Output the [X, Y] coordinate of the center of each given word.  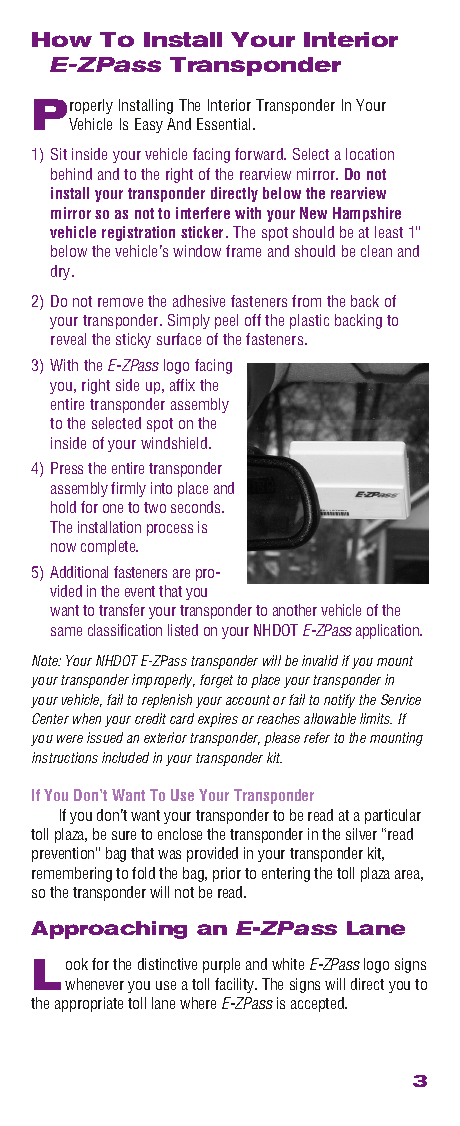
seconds [197, 507]
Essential [225, 124]
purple [221, 965]
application [389, 631]
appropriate [89, 1004]
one [113, 508]
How [62, 39]
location [370, 154]
